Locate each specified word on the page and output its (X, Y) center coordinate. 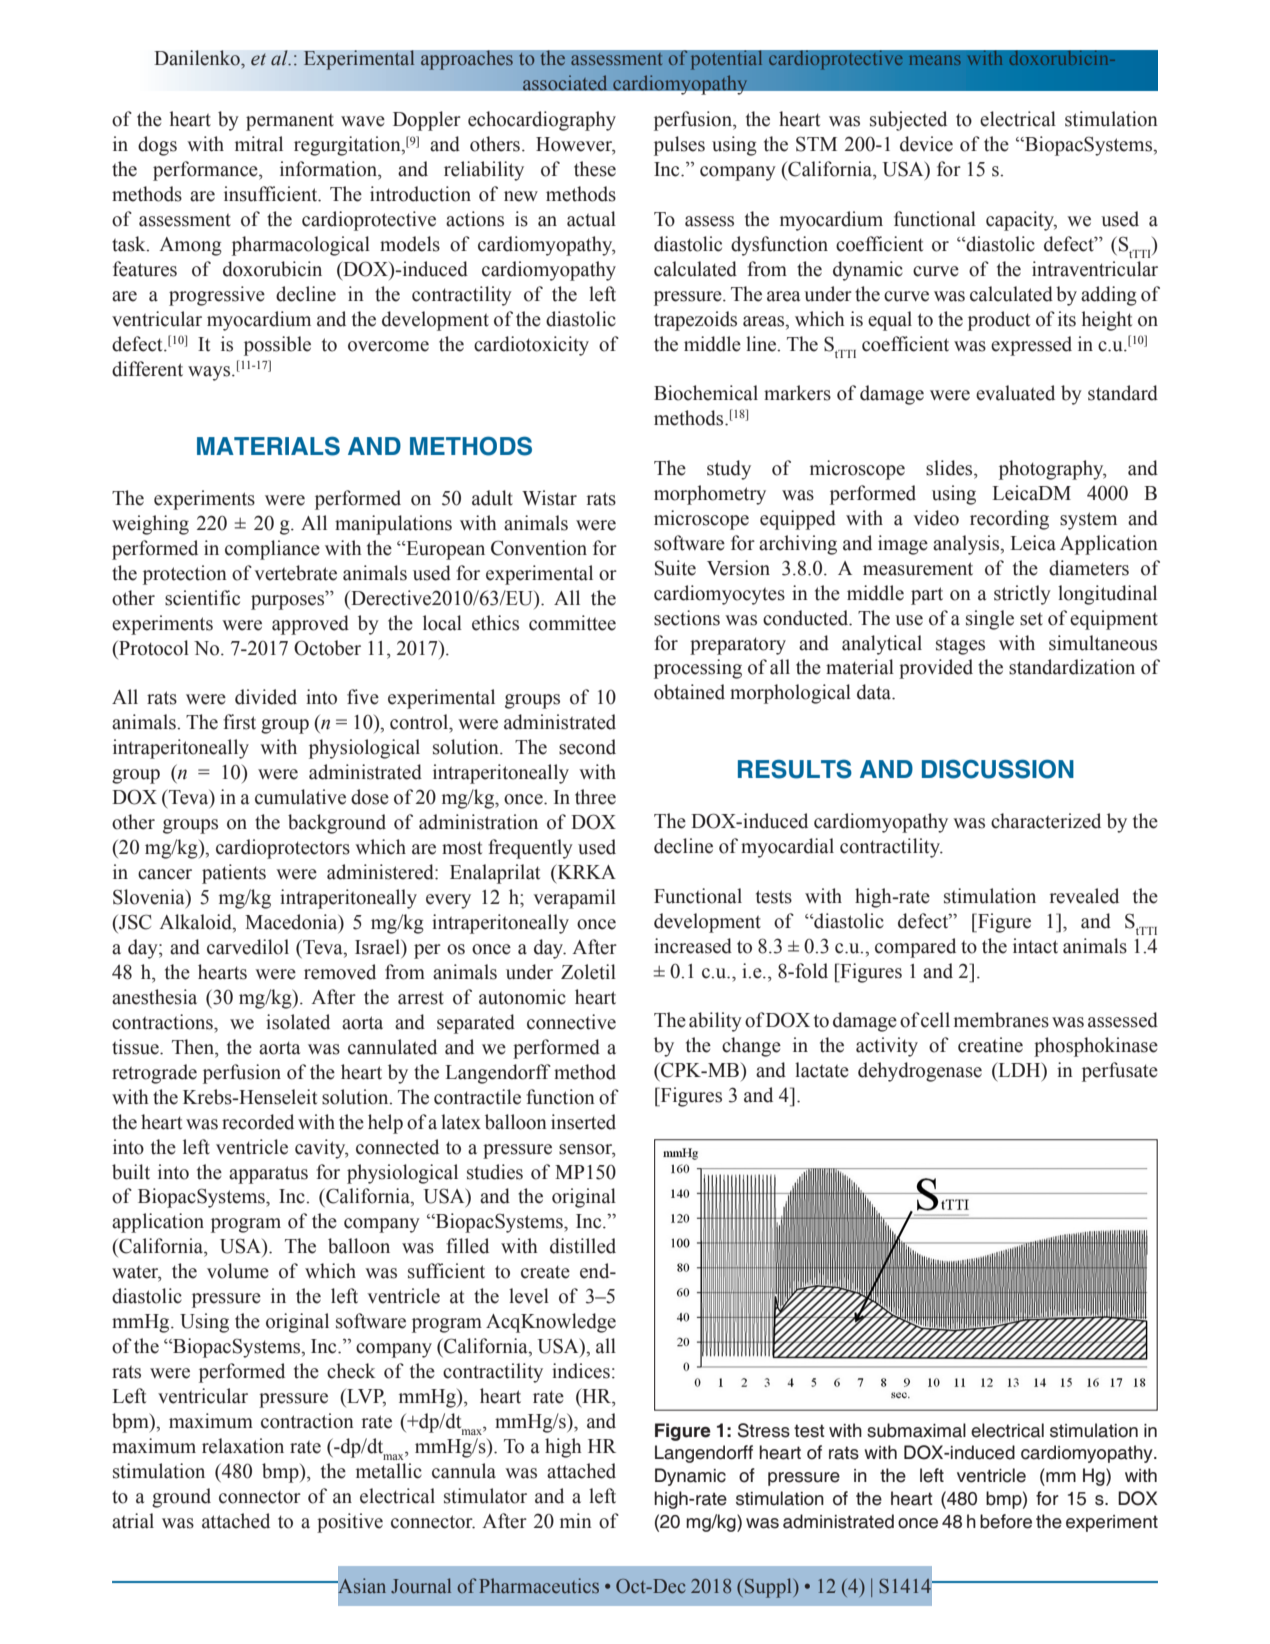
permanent (290, 122)
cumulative (300, 797)
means (935, 60)
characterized (1046, 821)
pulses (679, 146)
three (595, 797)
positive (350, 1523)
